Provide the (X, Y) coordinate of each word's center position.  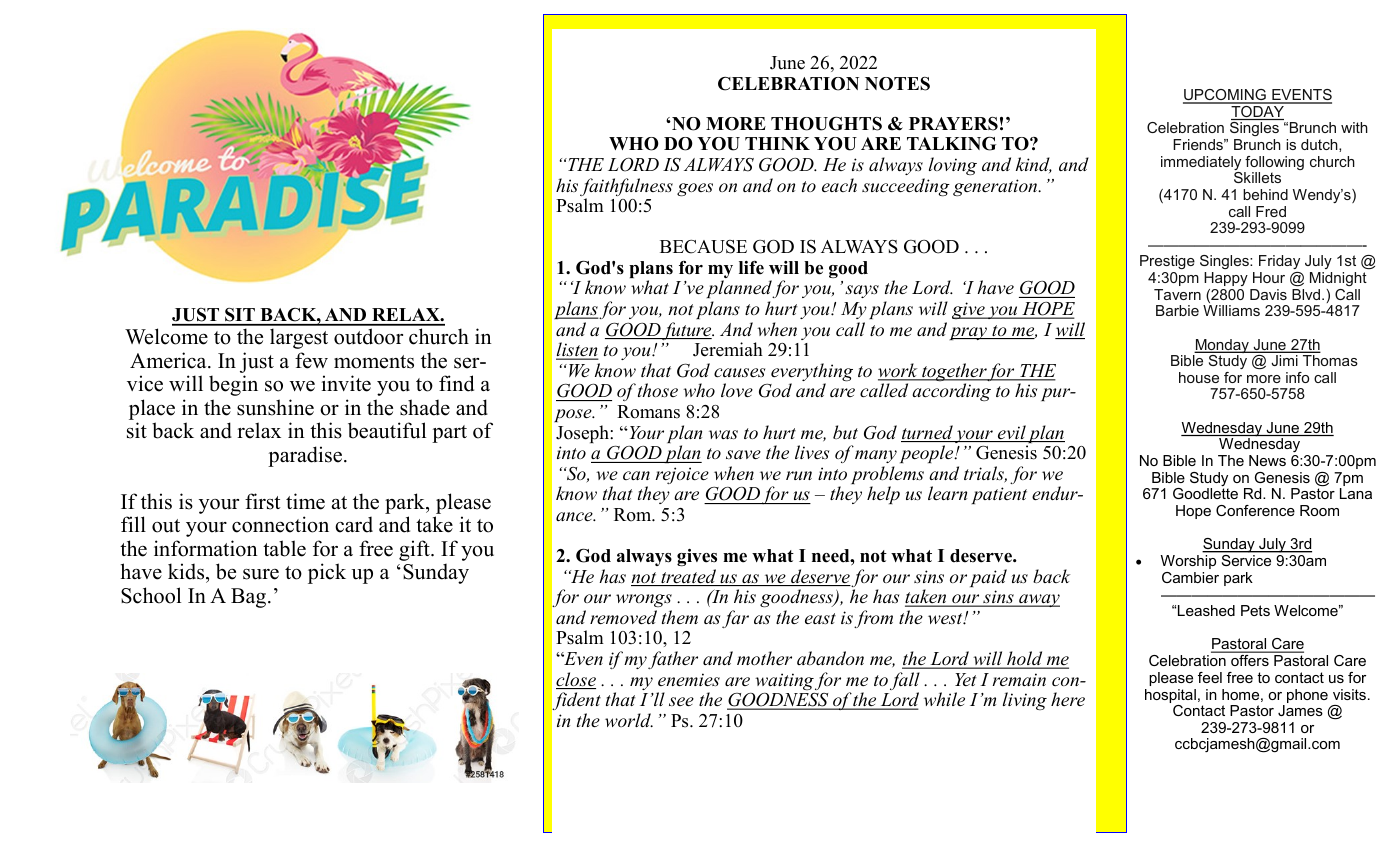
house (1199, 377)
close (576, 680)
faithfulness (626, 188)
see (681, 701)
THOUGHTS (826, 124)
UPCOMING (1225, 96)
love (737, 390)
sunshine (275, 407)
